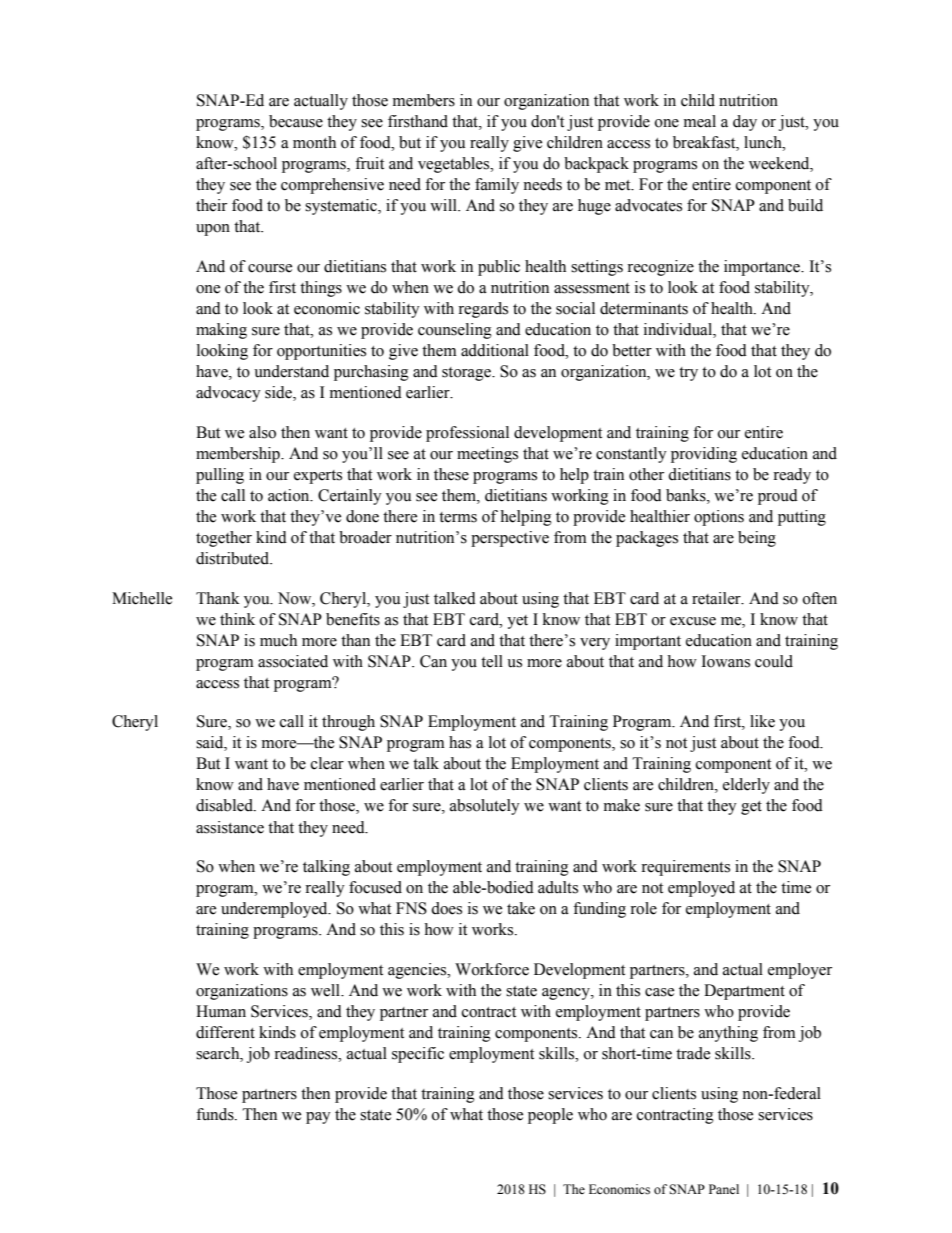  I want to click on assistance, so click(230, 827).
